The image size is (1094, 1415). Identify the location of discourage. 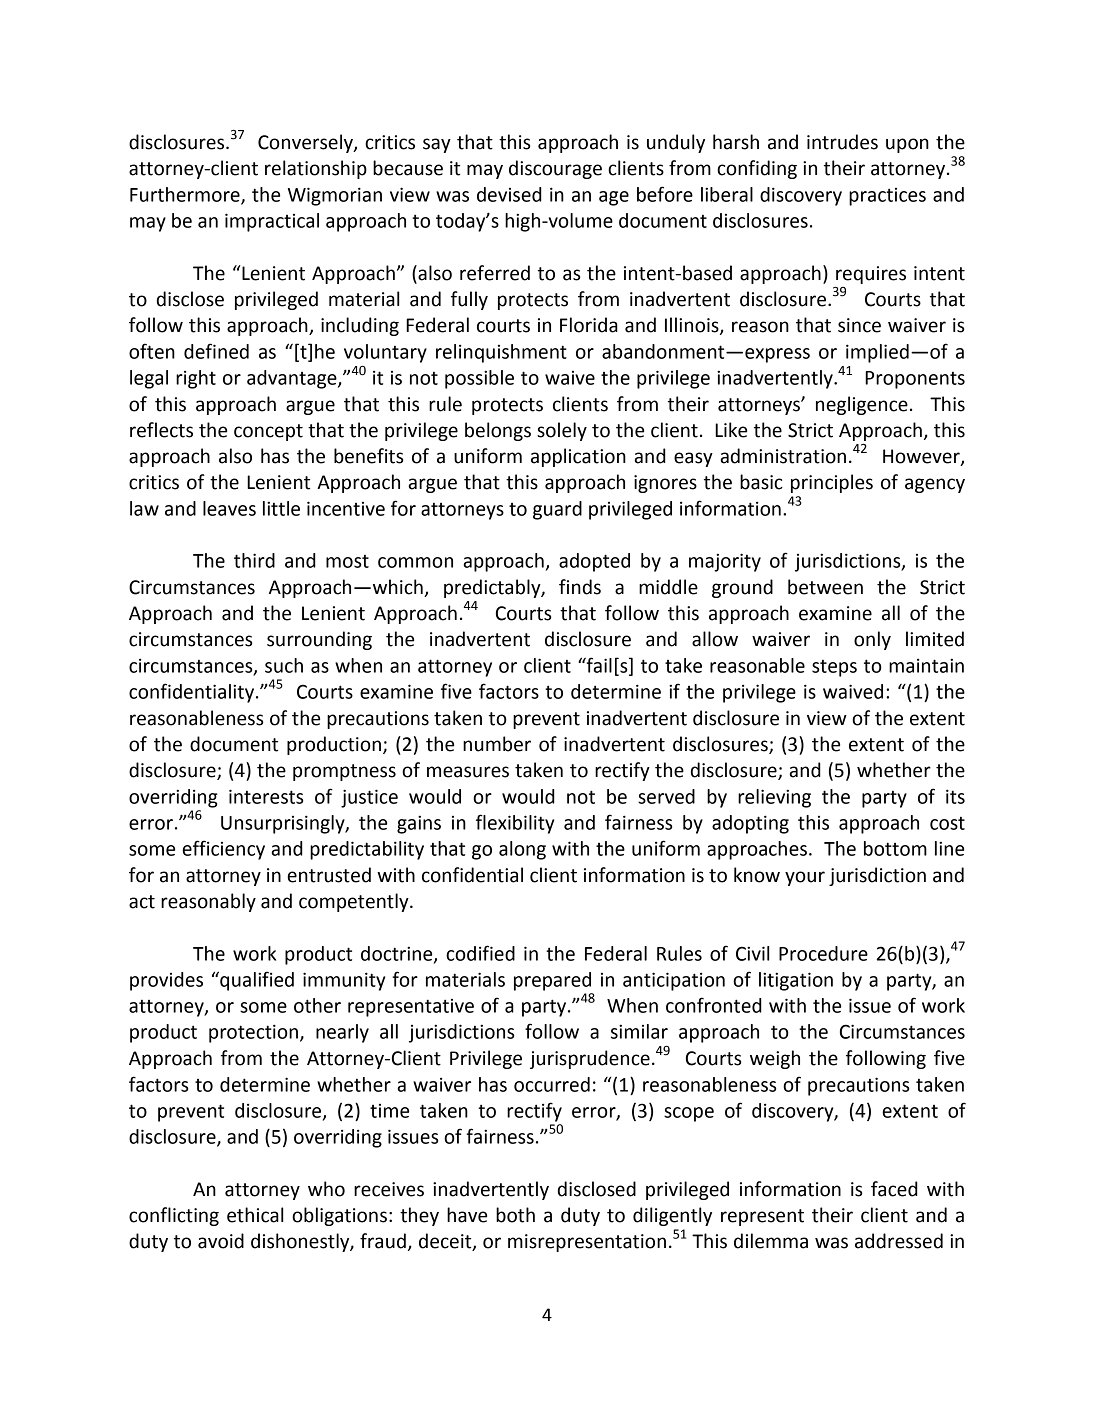
(555, 169).
